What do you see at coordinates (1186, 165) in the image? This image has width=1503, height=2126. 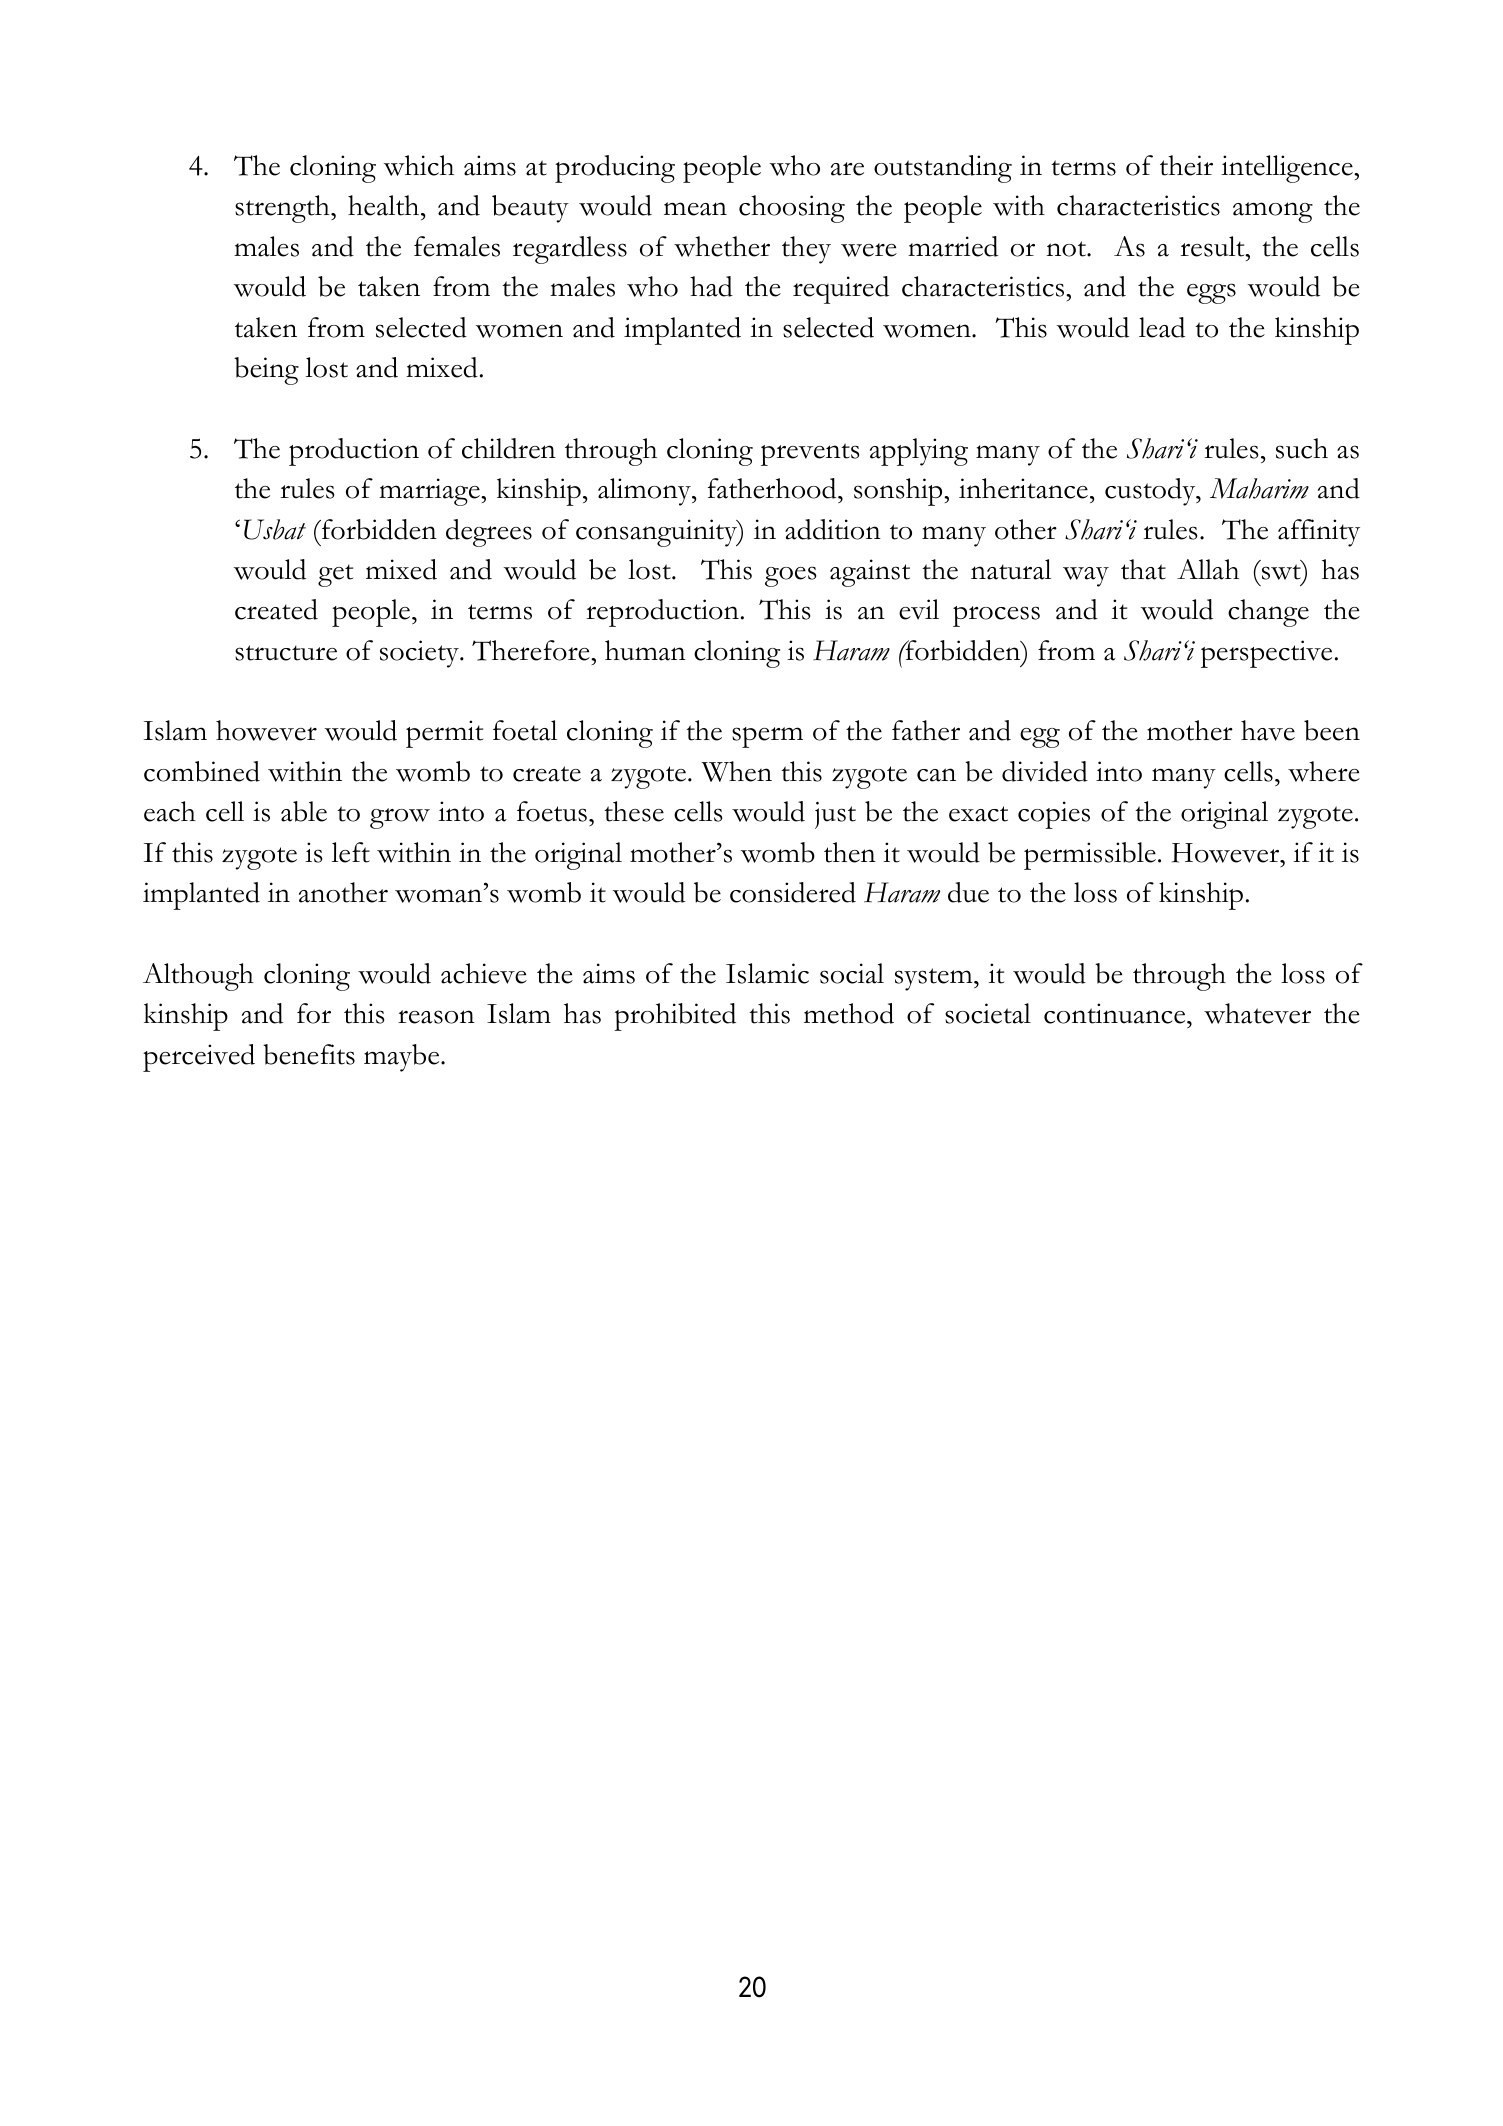 I see `their` at bounding box center [1186, 165].
